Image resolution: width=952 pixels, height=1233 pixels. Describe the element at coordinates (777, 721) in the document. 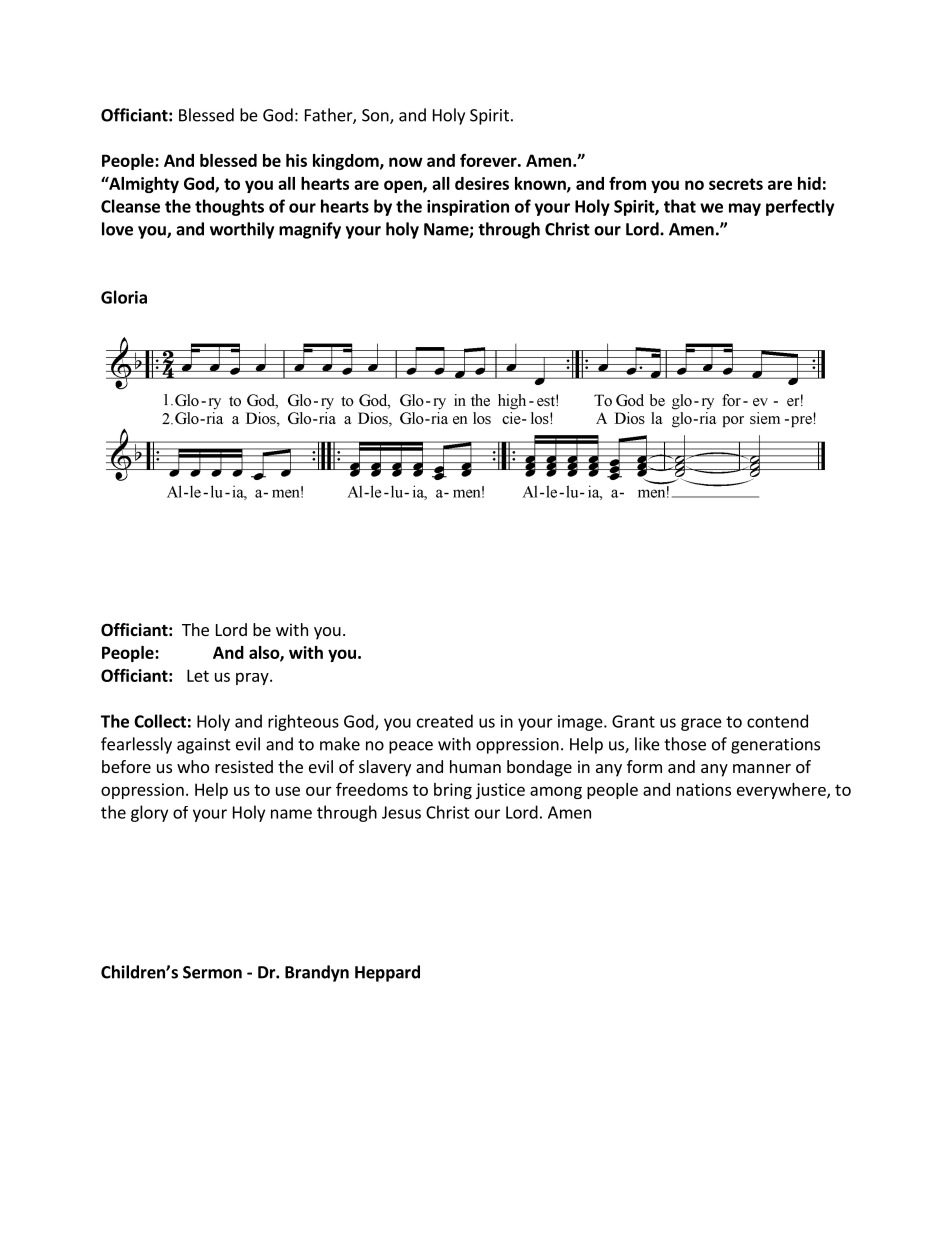

I see `contend` at that location.
